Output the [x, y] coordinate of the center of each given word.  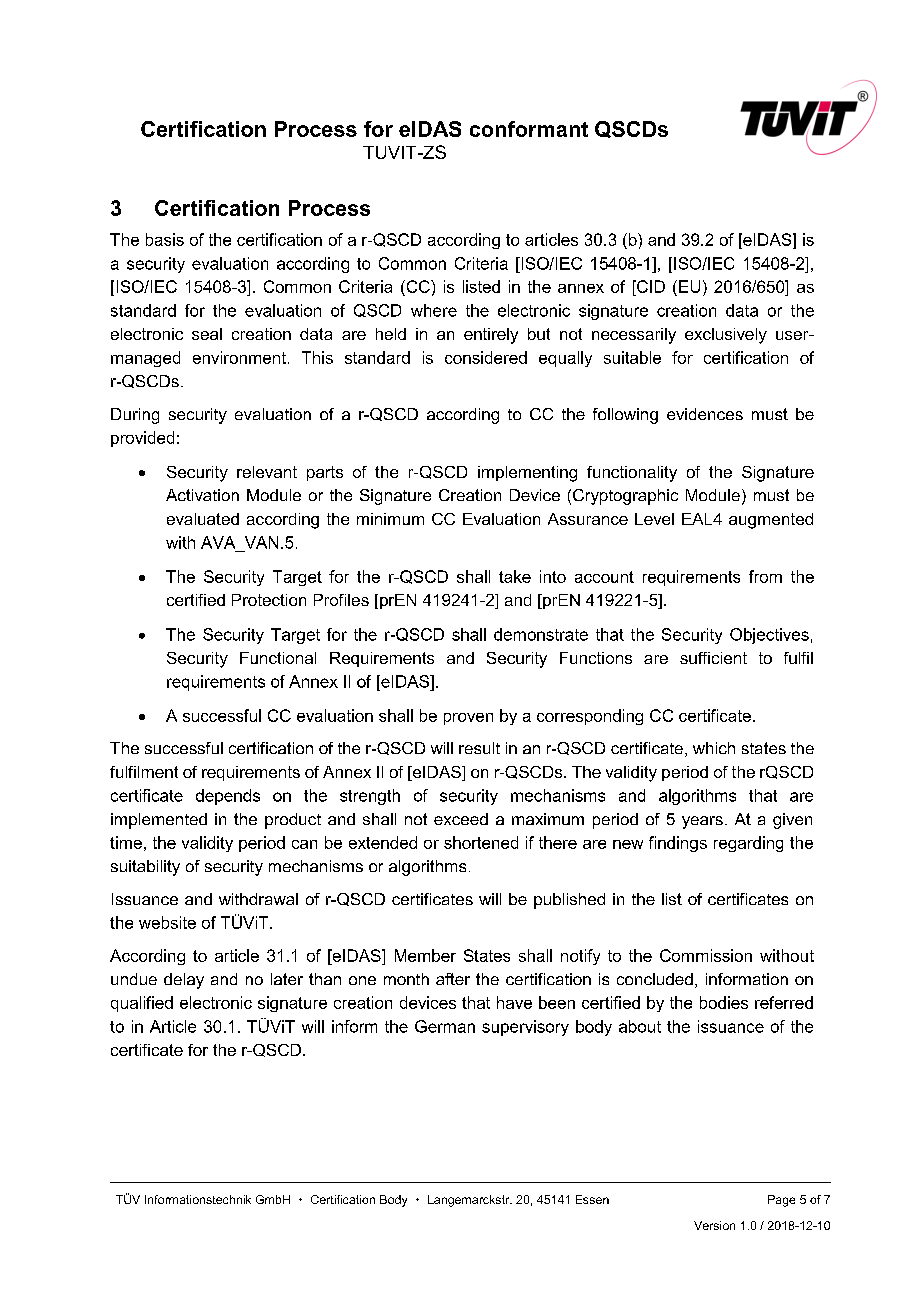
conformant [529, 129]
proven [468, 719]
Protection [269, 600]
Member [425, 955]
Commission [706, 955]
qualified [142, 1004]
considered [486, 357]
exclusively [726, 336]
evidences [705, 414]
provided [142, 439]
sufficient [713, 658]
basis [165, 239]
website [167, 922]
